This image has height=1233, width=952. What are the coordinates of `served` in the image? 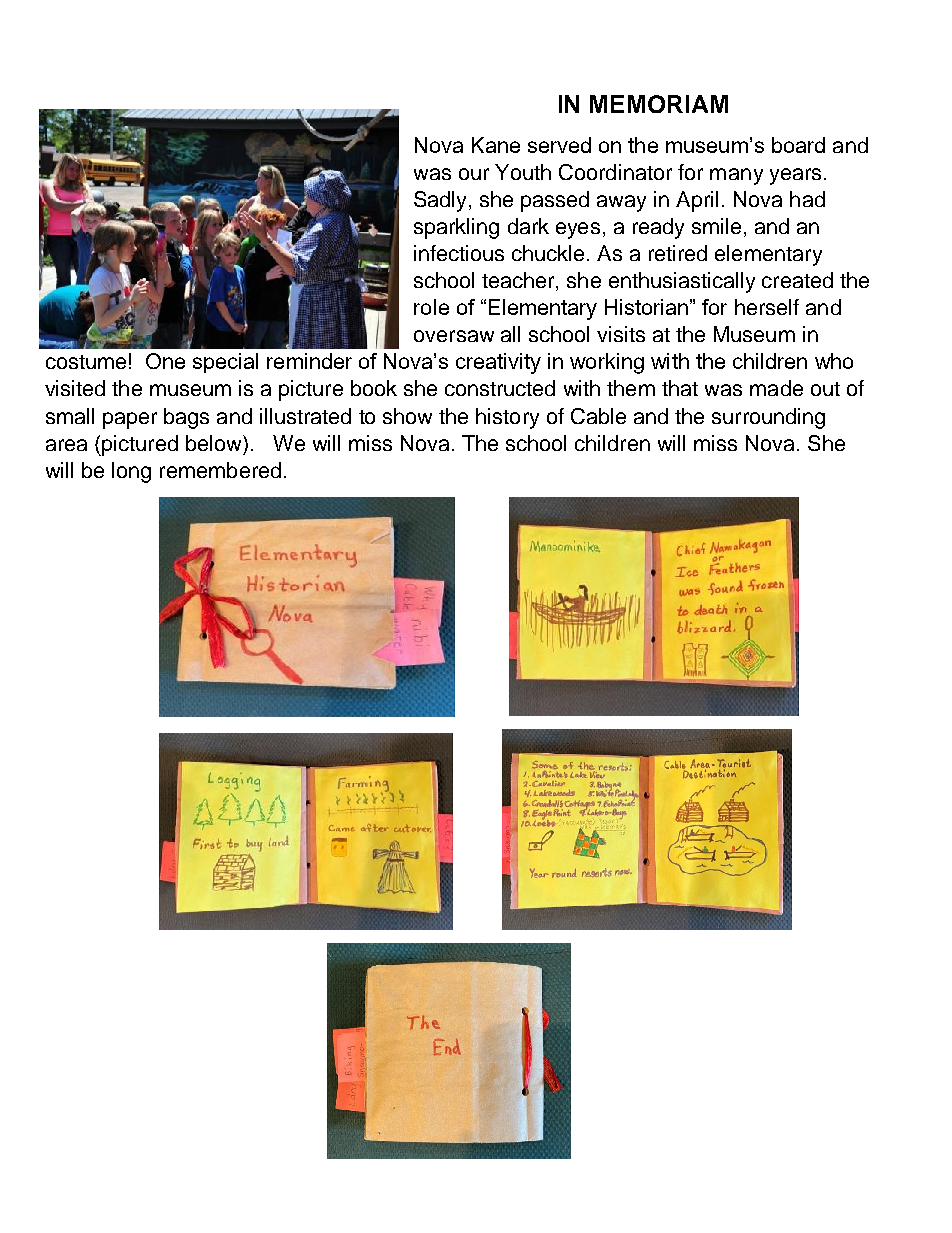 It's located at (559, 145).
